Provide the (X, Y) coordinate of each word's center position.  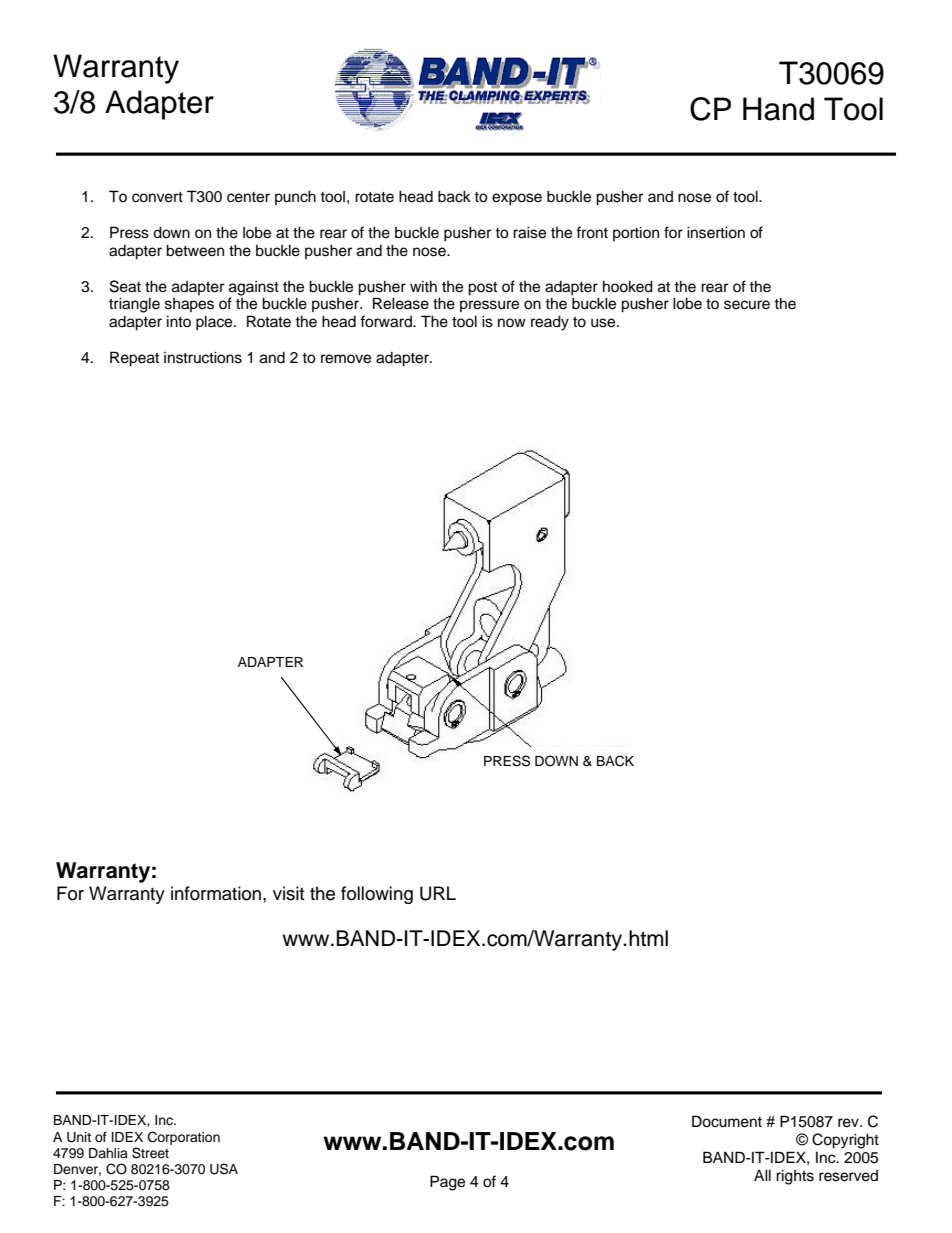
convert (157, 197)
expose (517, 199)
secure (747, 305)
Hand (778, 109)
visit (288, 893)
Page (447, 1183)
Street (150, 1153)
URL (438, 893)
